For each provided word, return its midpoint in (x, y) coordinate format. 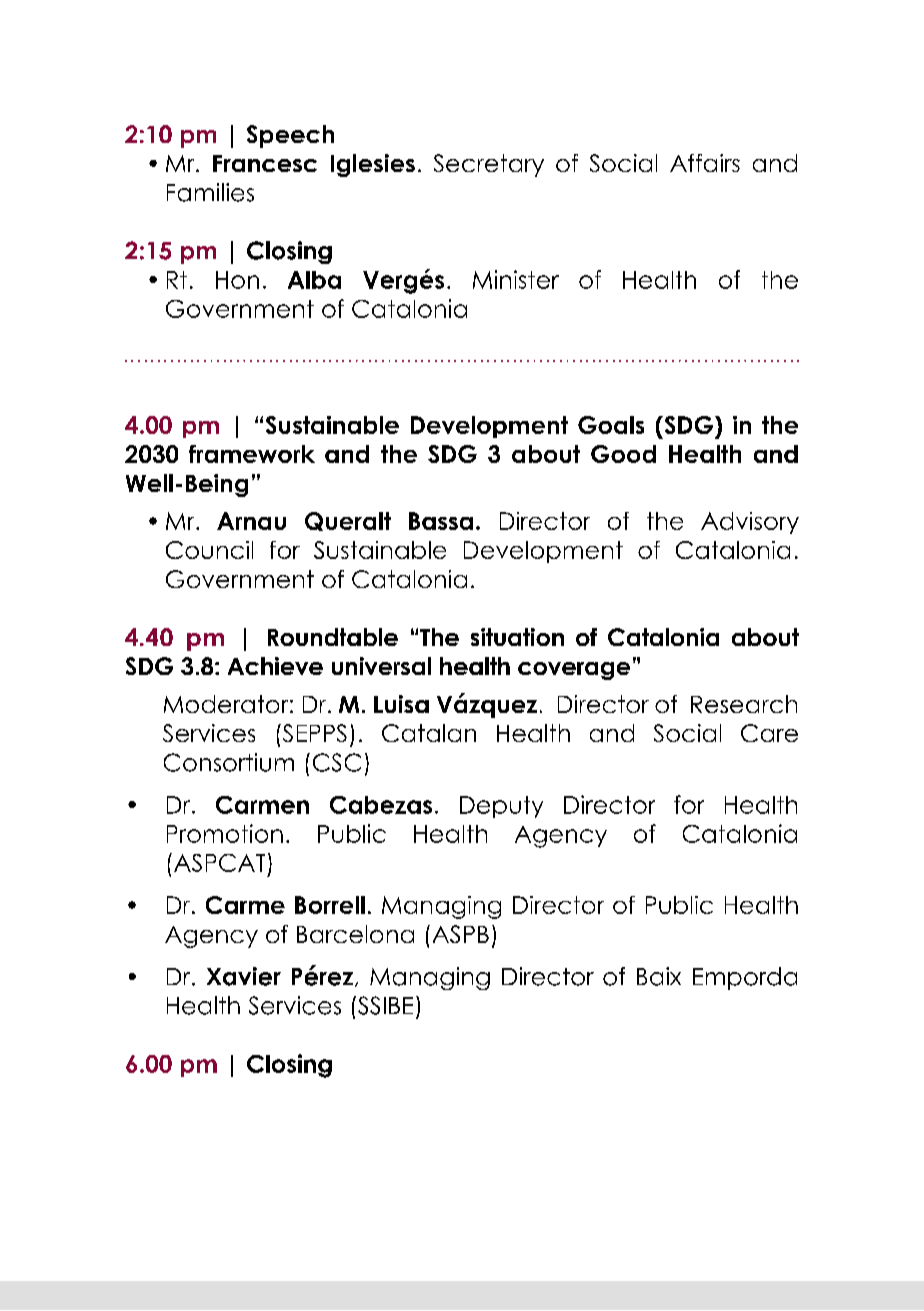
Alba (314, 280)
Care (769, 733)
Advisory (750, 523)
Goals (611, 425)
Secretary (489, 165)
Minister (516, 279)
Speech (290, 136)
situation (517, 637)
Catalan (429, 733)
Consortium (229, 762)
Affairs (705, 163)
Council (209, 550)
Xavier (244, 976)
